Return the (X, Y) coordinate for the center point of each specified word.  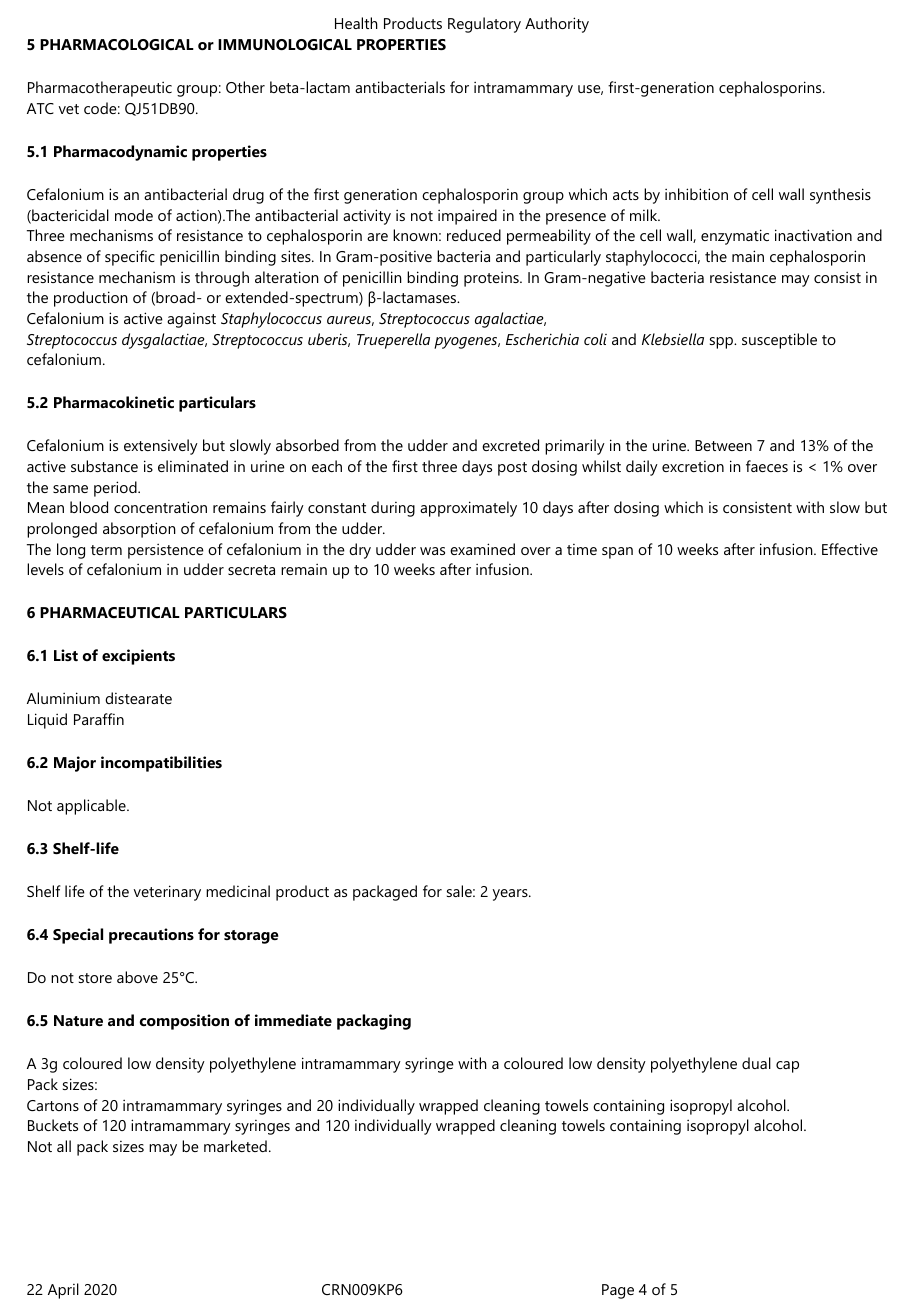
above (137, 977)
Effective (850, 549)
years (511, 895)
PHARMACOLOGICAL (117, 44)
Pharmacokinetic (114, 402)
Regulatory (484, 25)
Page (618, 1291)
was (432, 551)
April (63, 1291)
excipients (138, 657)
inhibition (696, 194)
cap (787, 1067)
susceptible (779, 341)
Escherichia (542, 339)
